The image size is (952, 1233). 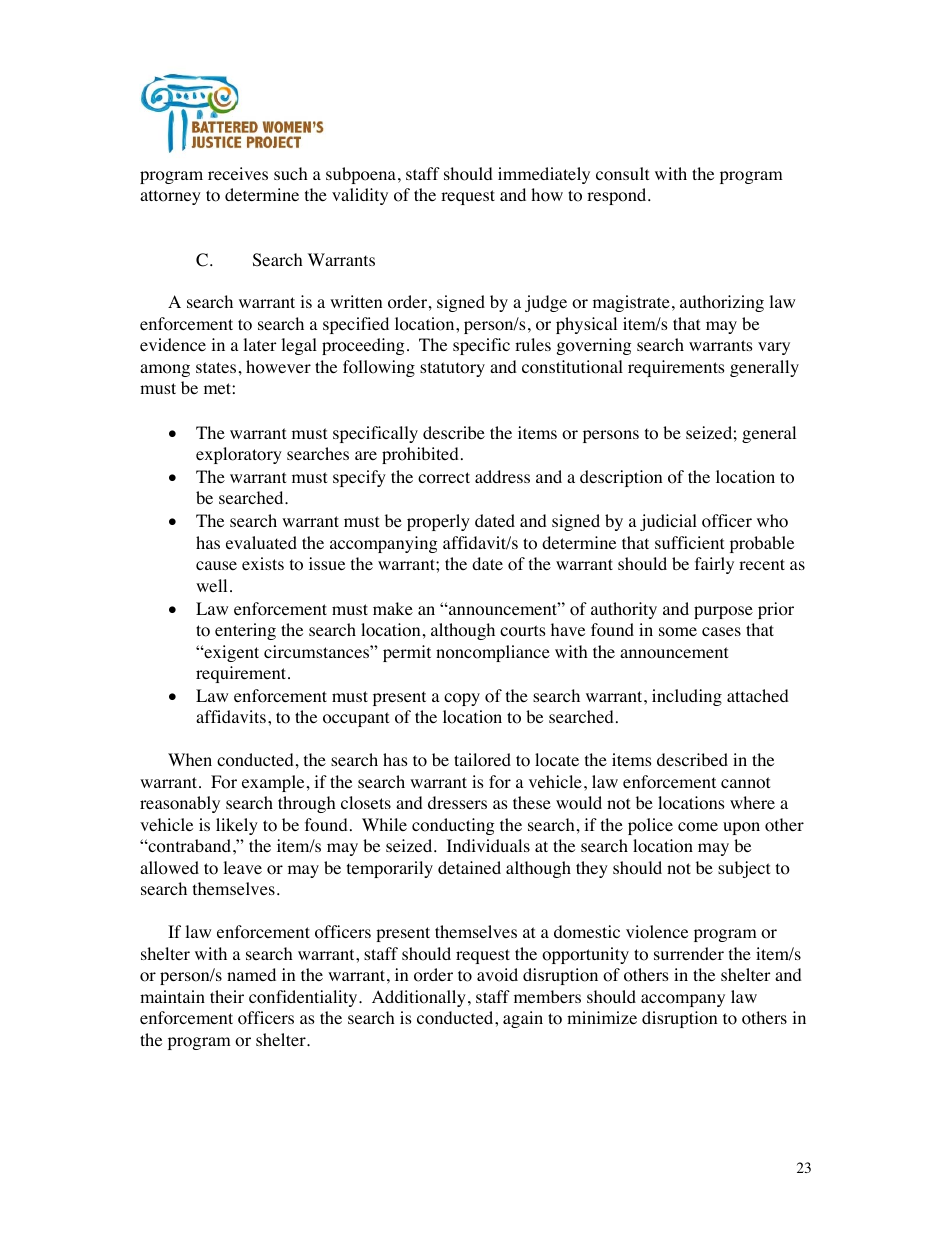 I want to click on surrender, so click(x=689, y=953).
